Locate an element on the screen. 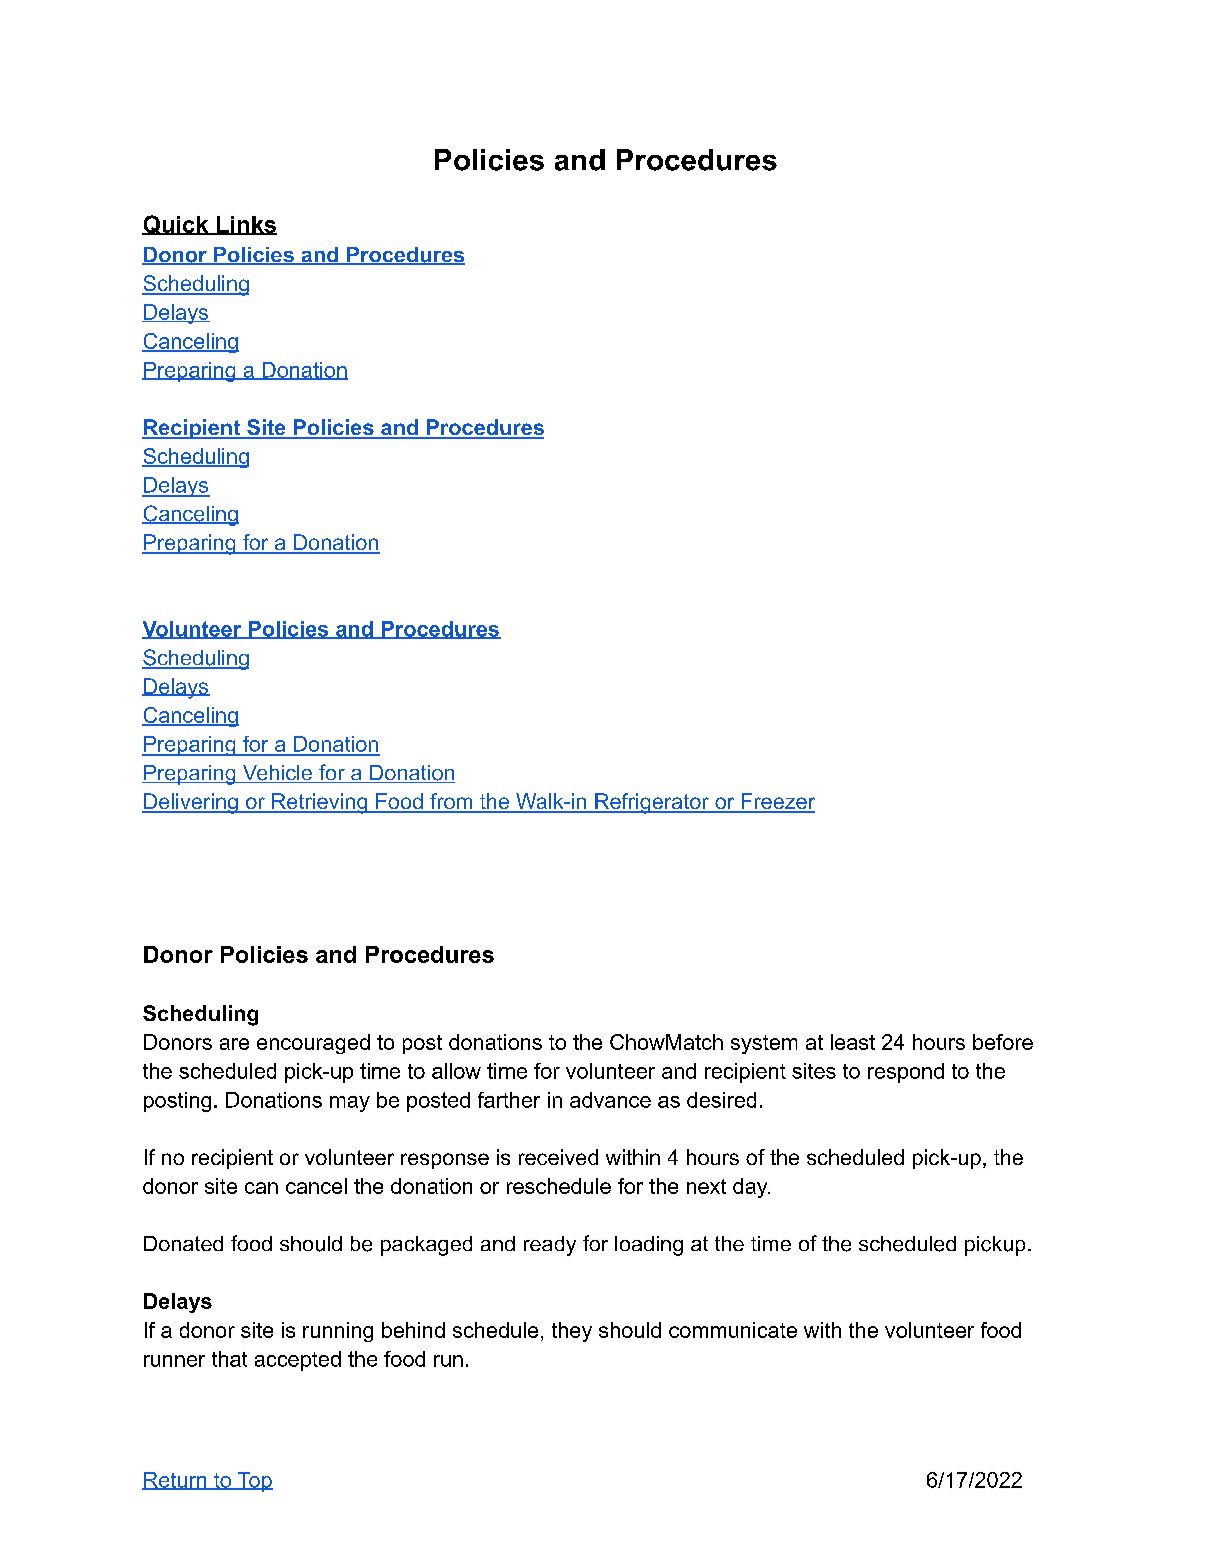 The image size is (1211, 1567). from is located at coordinates (451, 802).
